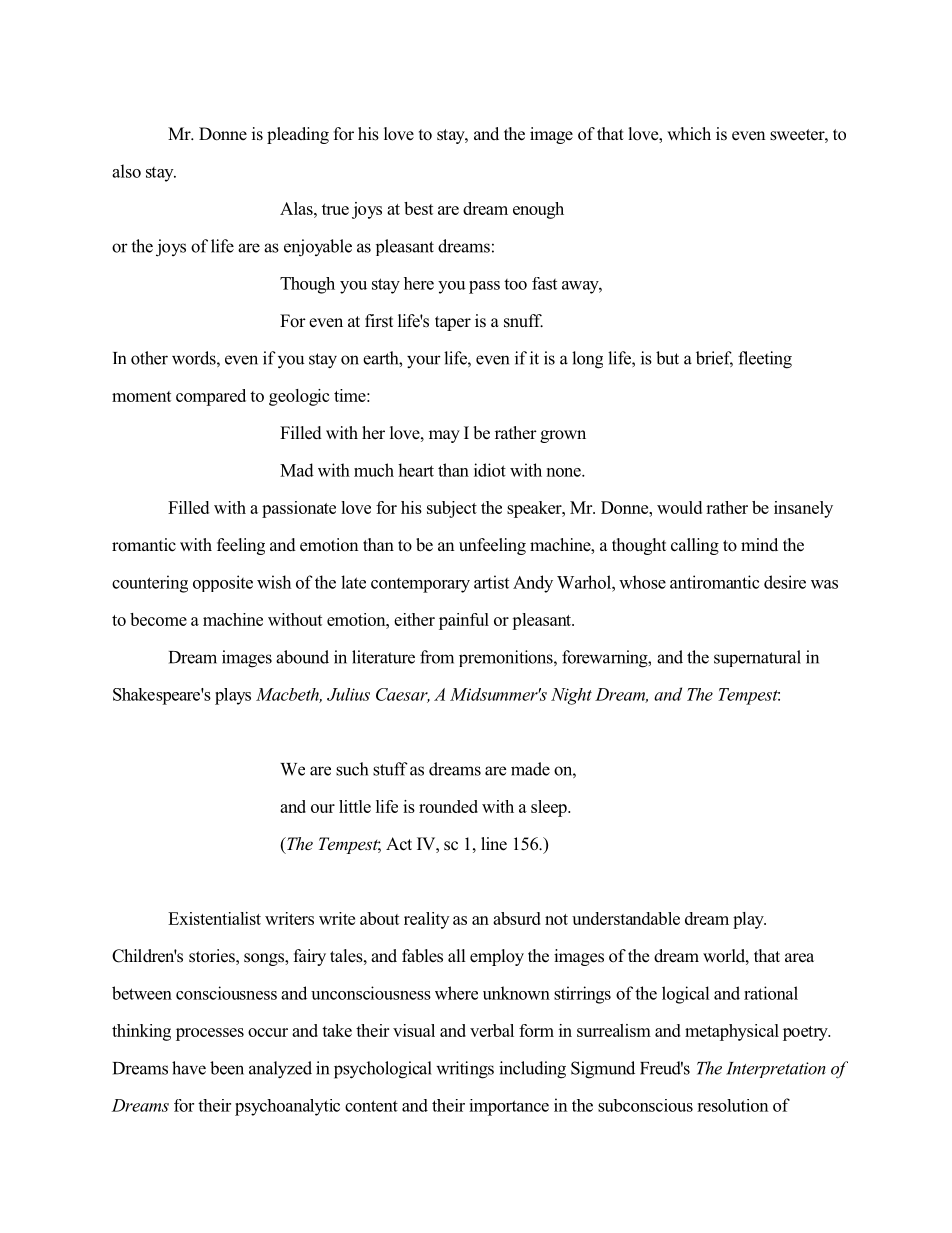  What do you see at coordinates (776, 1070) in the screenshot?
I see `Interpretation` at bounding box center [776, 1070].
